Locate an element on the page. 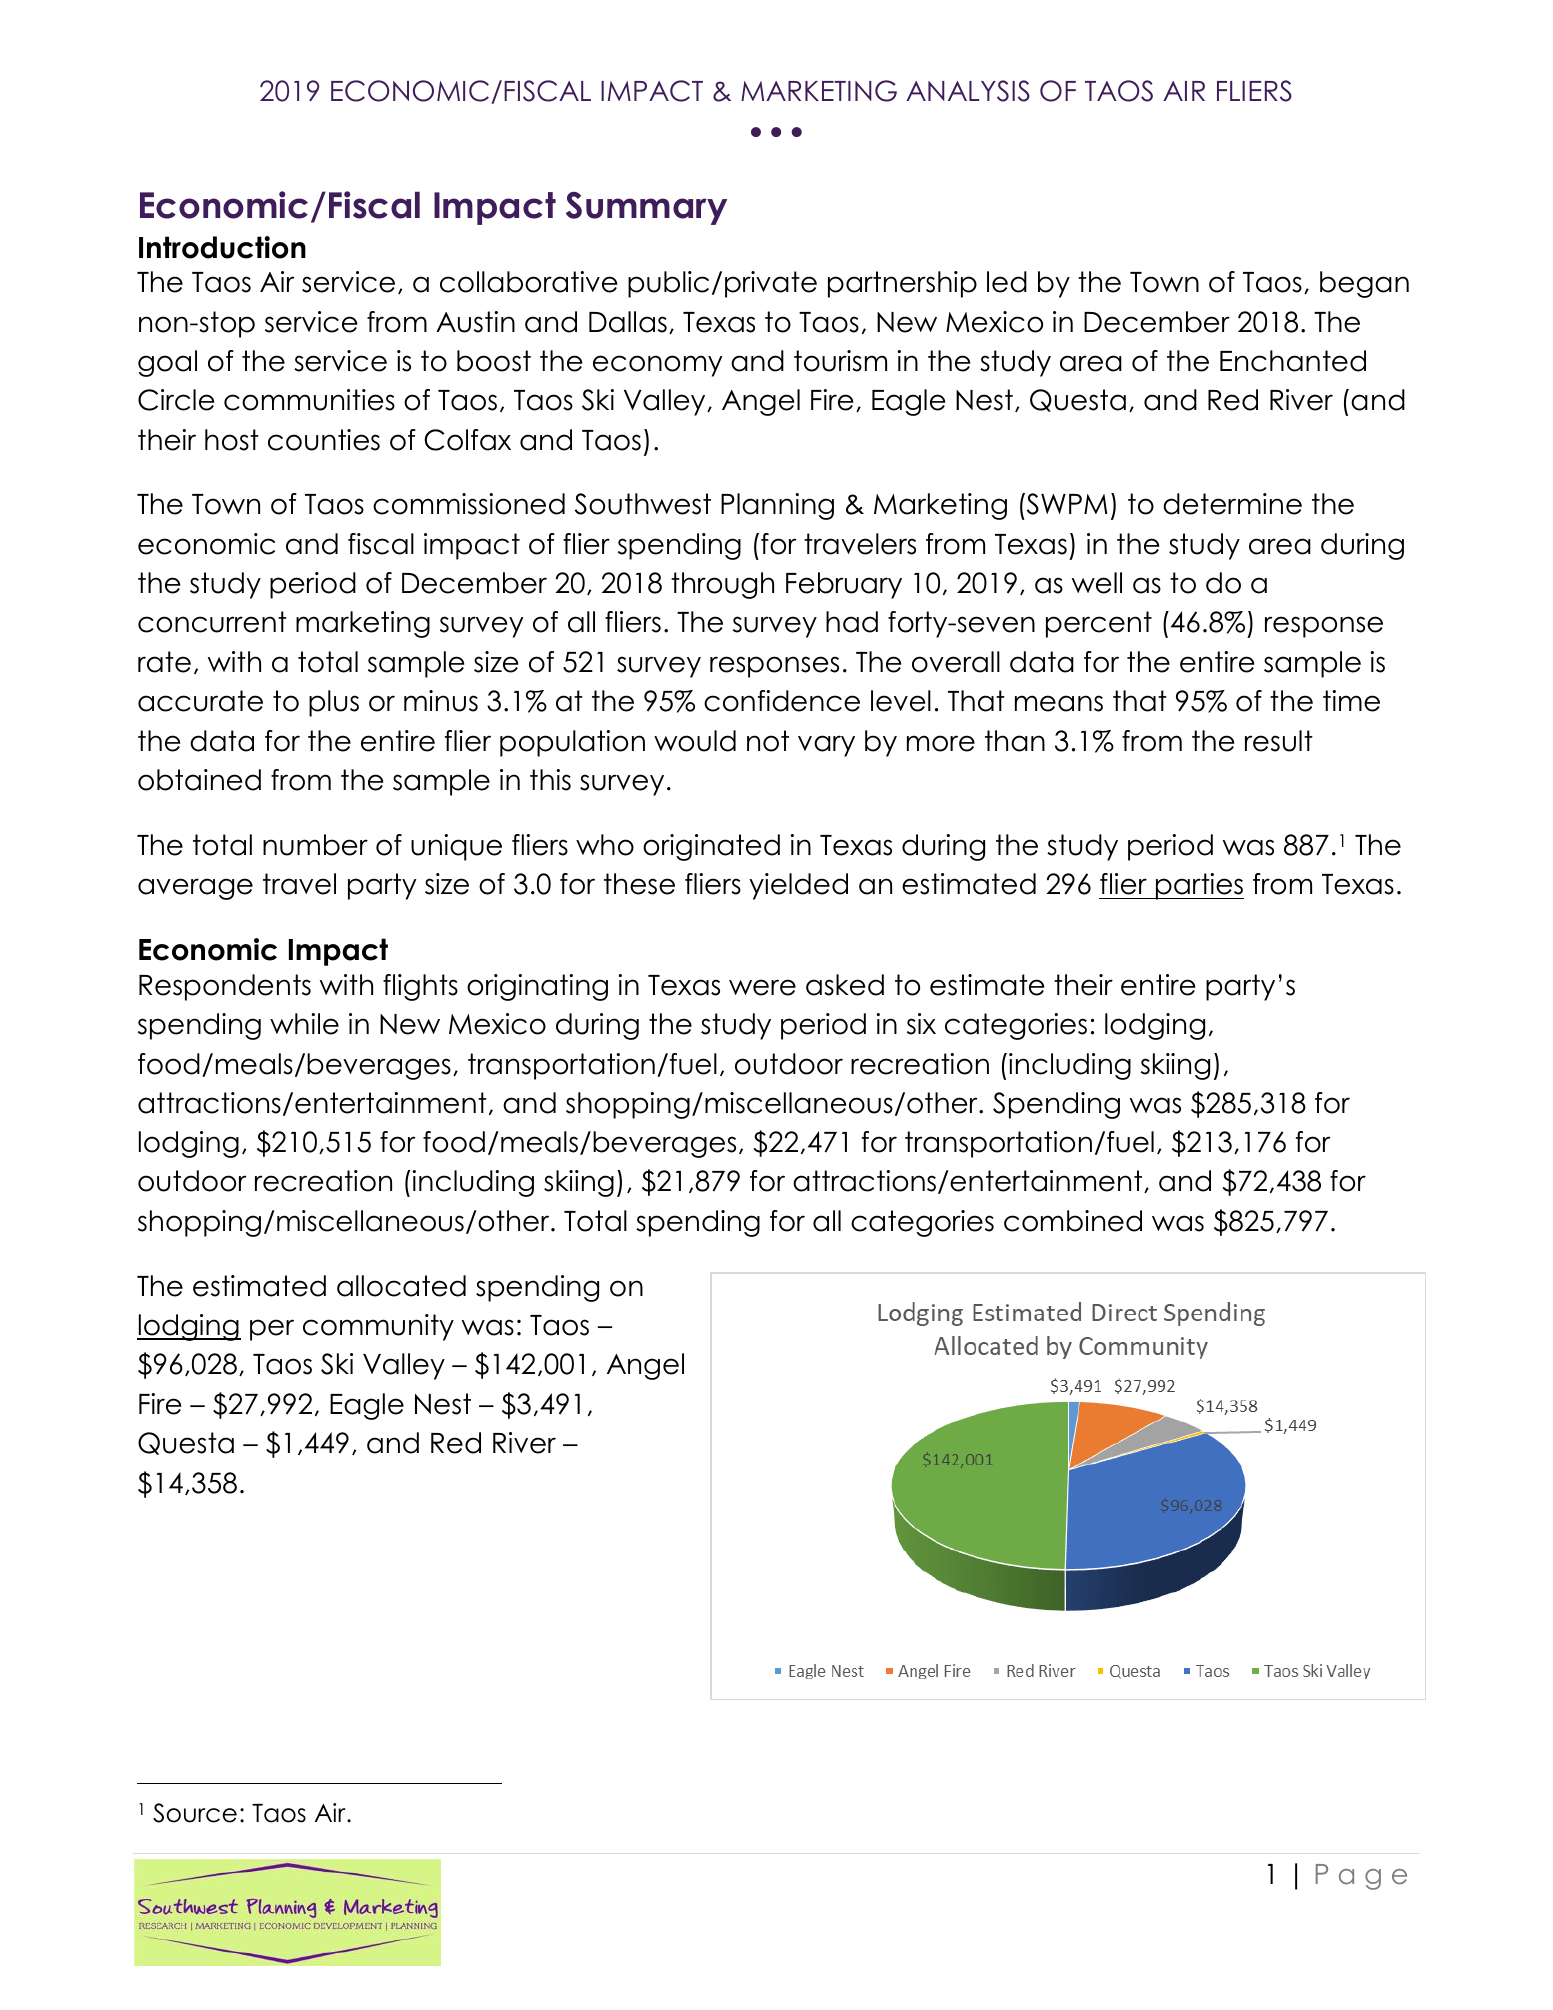 The height and width of the image is (2010, 1553). began is located at coordinates (1364, 284).
